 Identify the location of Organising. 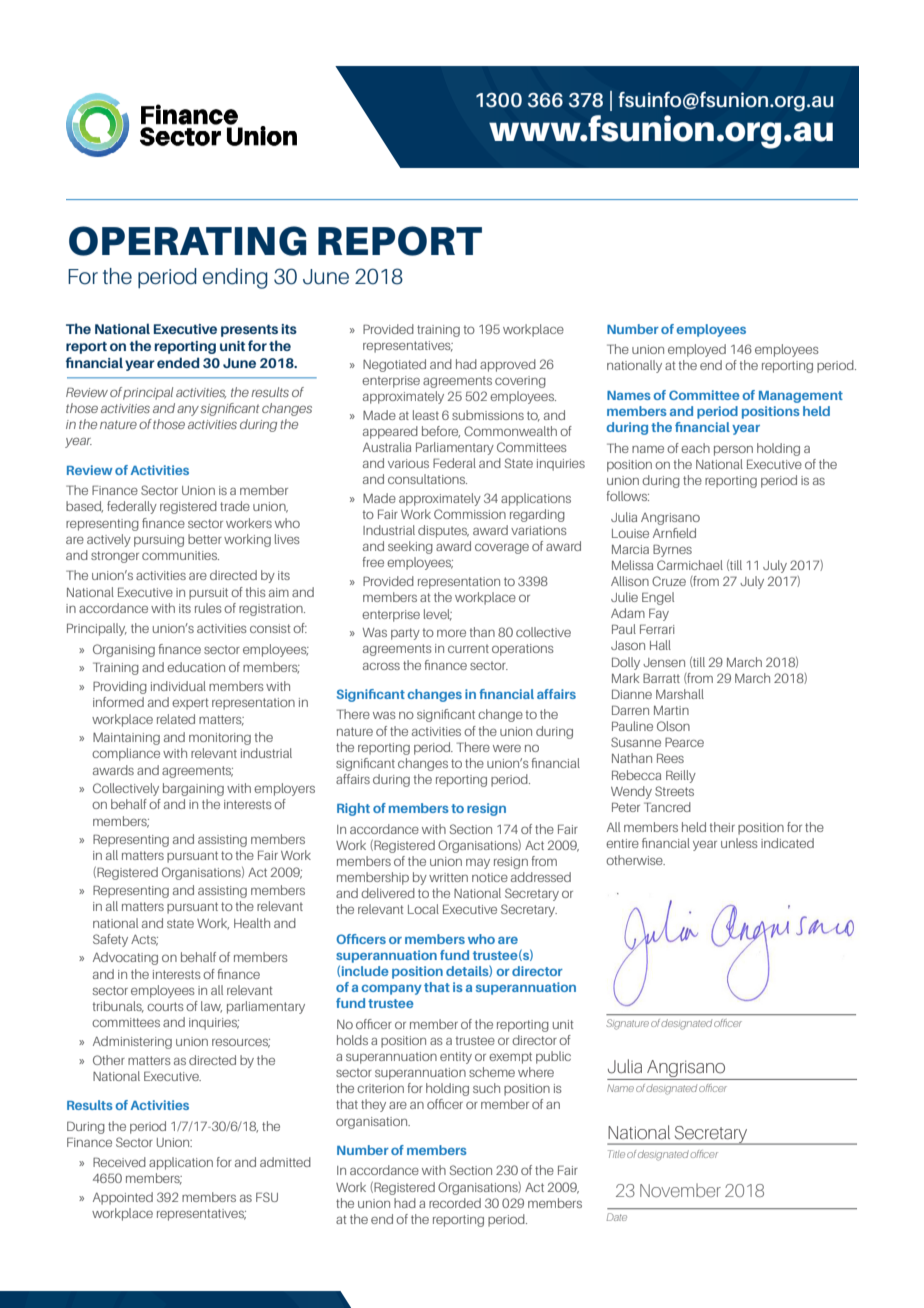
(124, 650).
